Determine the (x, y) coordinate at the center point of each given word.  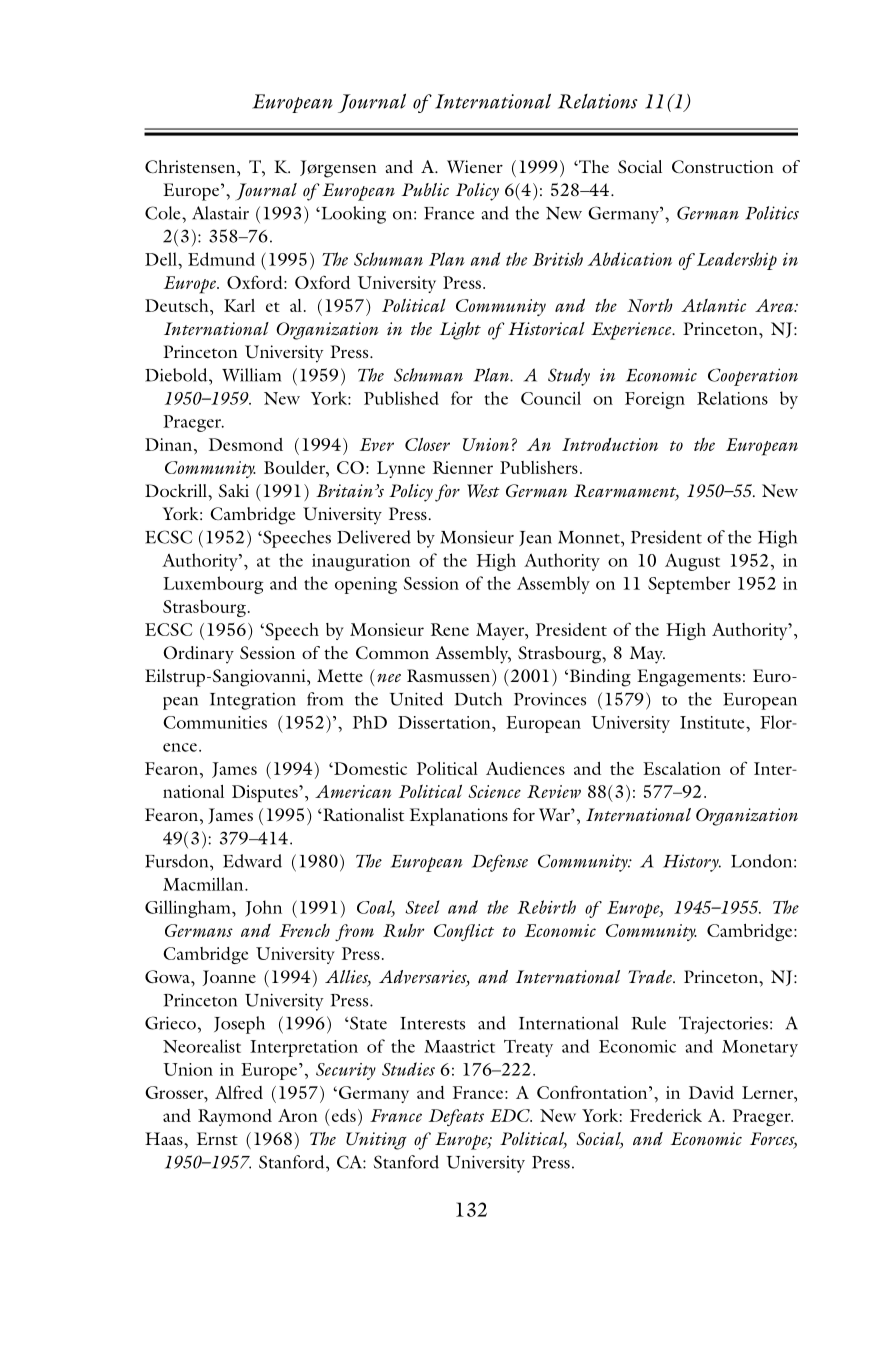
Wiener (475, 166)
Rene (450, 629)
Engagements (689, 678)
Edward (252, 861)
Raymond (235, 1117)
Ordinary (198, 655)
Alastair (220, 213)
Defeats (456, 1117)
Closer (427, 444)
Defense (500, 863)
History (692, 863)
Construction (723, 166)
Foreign (655, 400)
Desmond (246, 444)
